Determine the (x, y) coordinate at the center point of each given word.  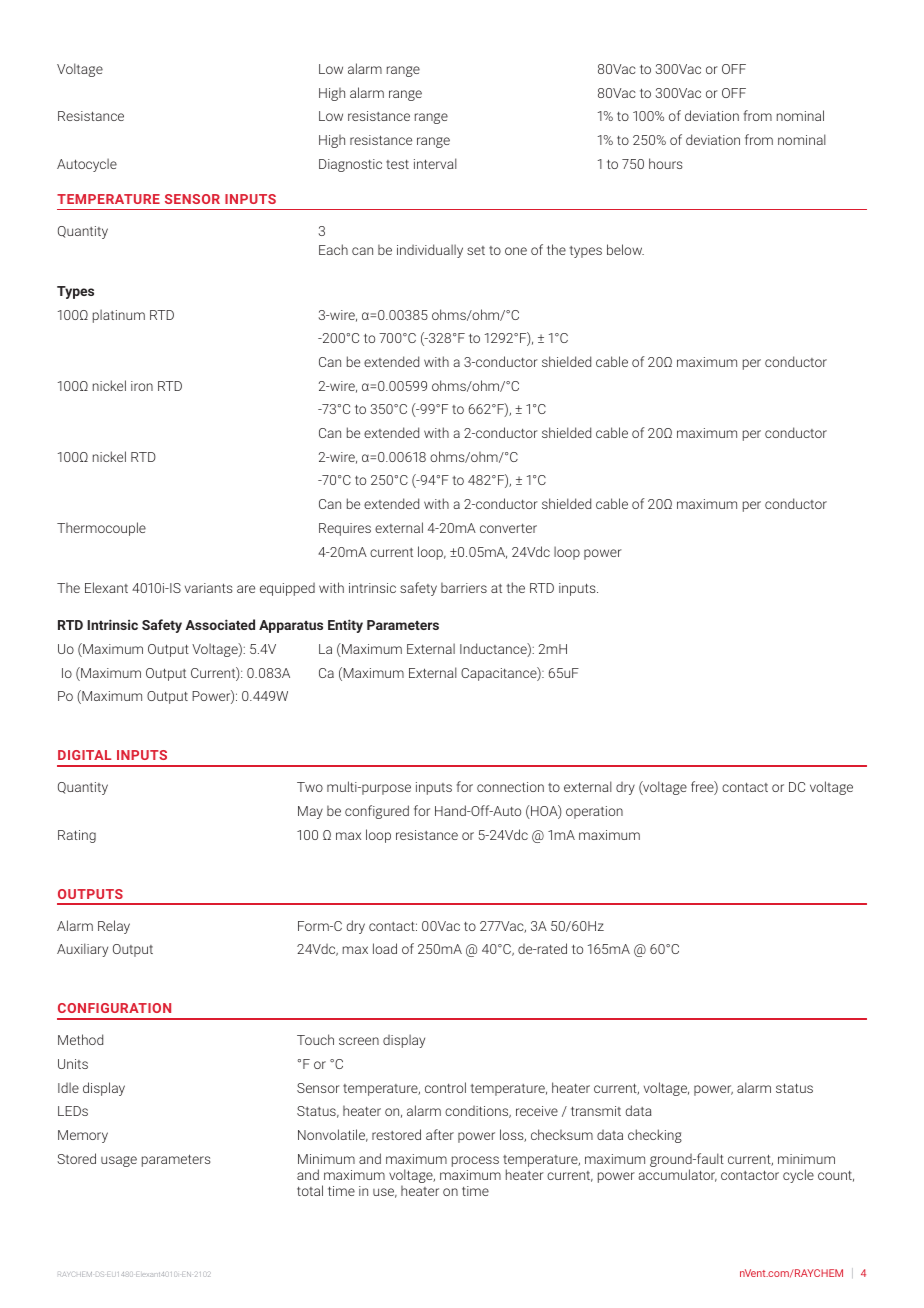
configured (377, 812)
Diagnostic (350, 165)
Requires (345, 529)
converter (508, 528)
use (385, 1193)
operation (594, 812)
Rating (77, 836)
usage (119, 1161)
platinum (119, 316)
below (625, 249)
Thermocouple (101, 529)
